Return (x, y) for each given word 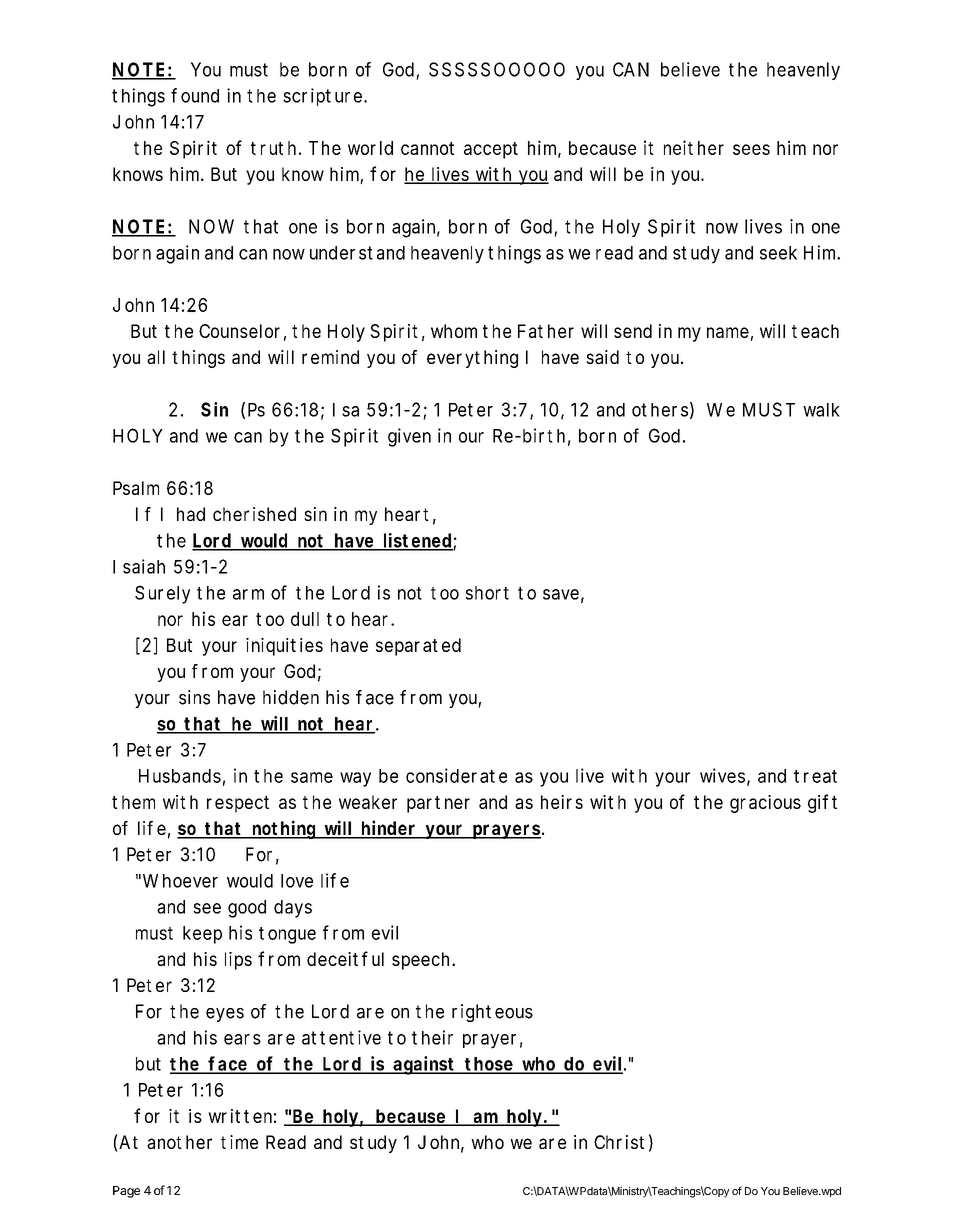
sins (194, 697)
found (195, 95)
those (490, 1065)
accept (491, 150)
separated (418, 647)
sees (751, 149)
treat (815, 776)
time (239, 1142)
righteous (492, 1013)
